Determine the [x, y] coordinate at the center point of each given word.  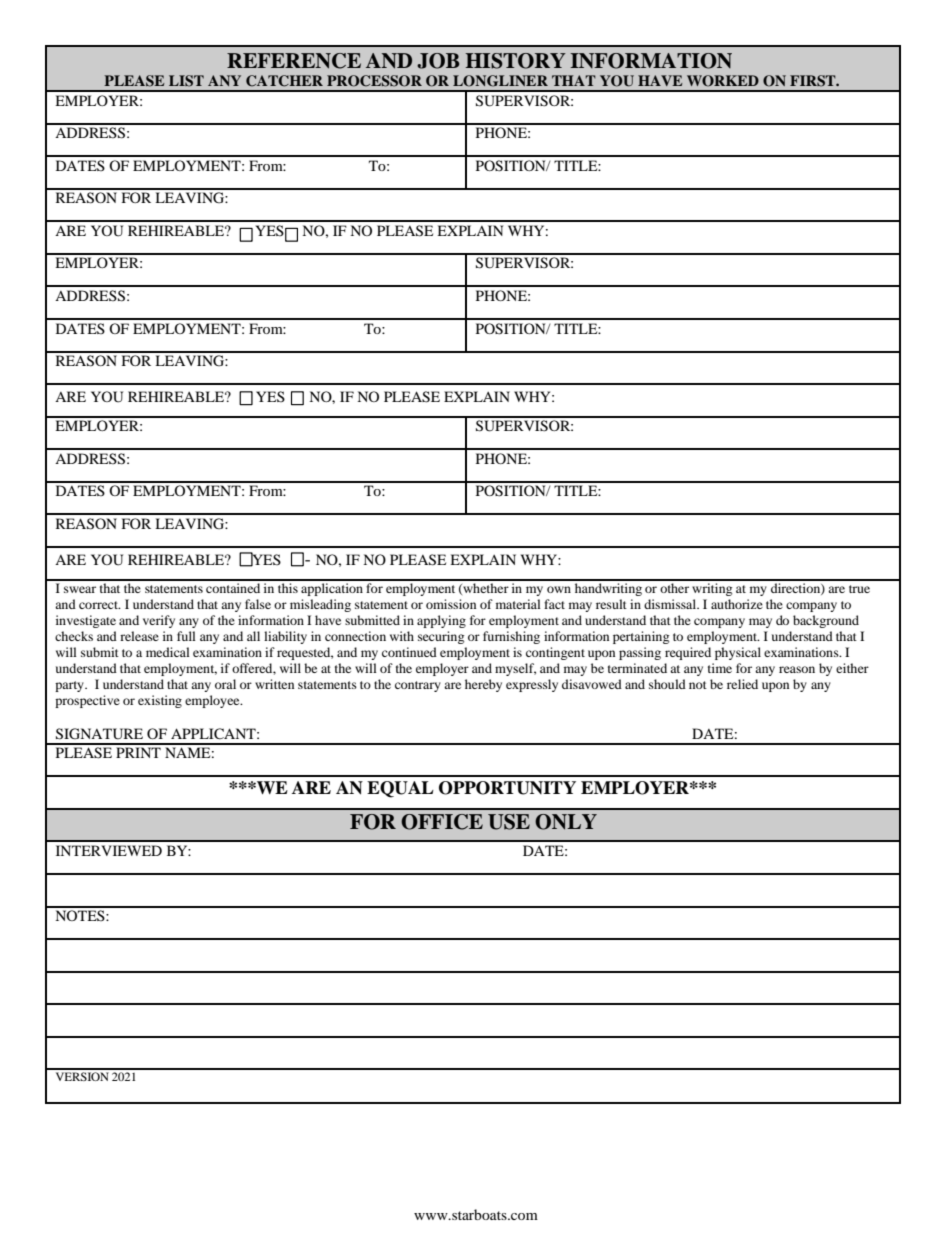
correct [99, 605]
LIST [186, 81]
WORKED [723, 81]
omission [451, 604]
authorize [737, 604]
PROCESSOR [374, 81]
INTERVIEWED [109, 850]
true [859, 589]
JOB [438, 61]
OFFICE [442, 822]
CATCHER [284, 81]
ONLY [566, 822]
